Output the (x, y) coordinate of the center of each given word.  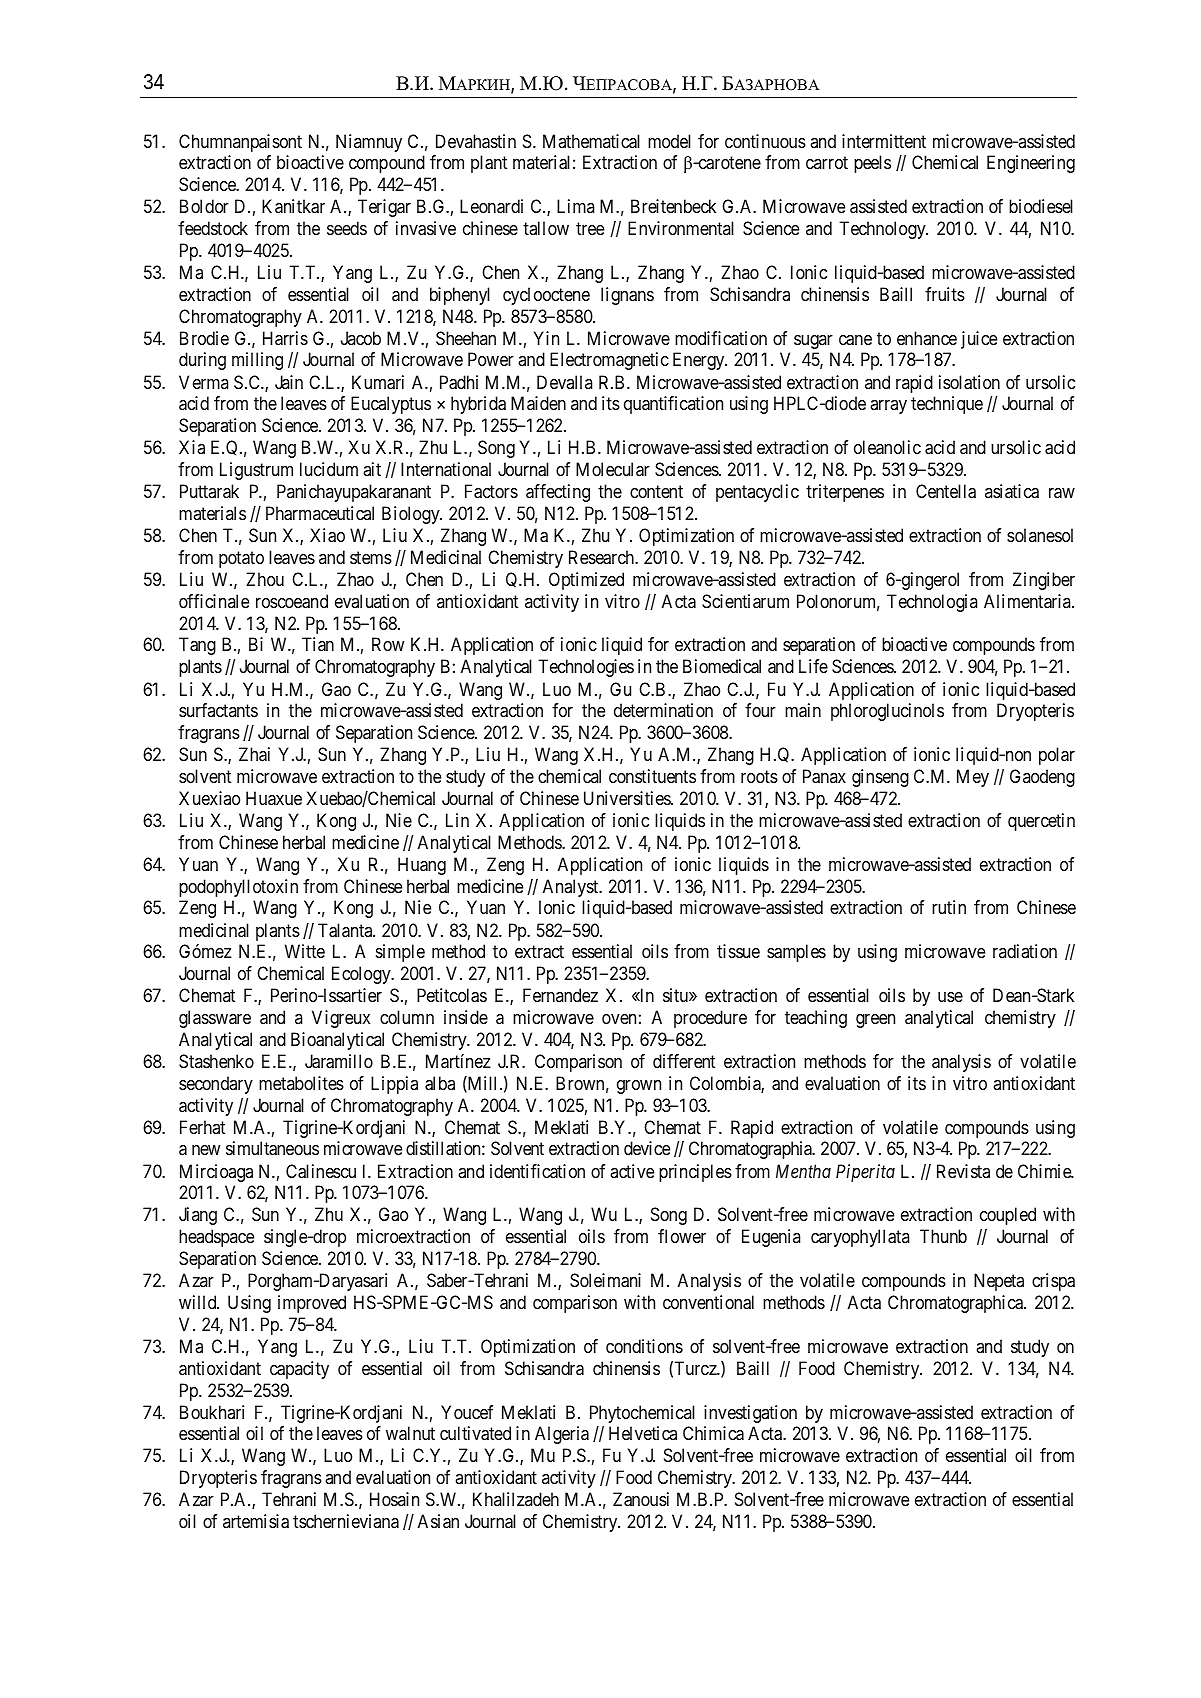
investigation (750, 1414)
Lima (575, 206)
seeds (347, 228)
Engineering (1031, 164)
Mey (973, 778)
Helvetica (643, 1433)
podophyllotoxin (238, 888)
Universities (628, 798)
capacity (299, 1370)
